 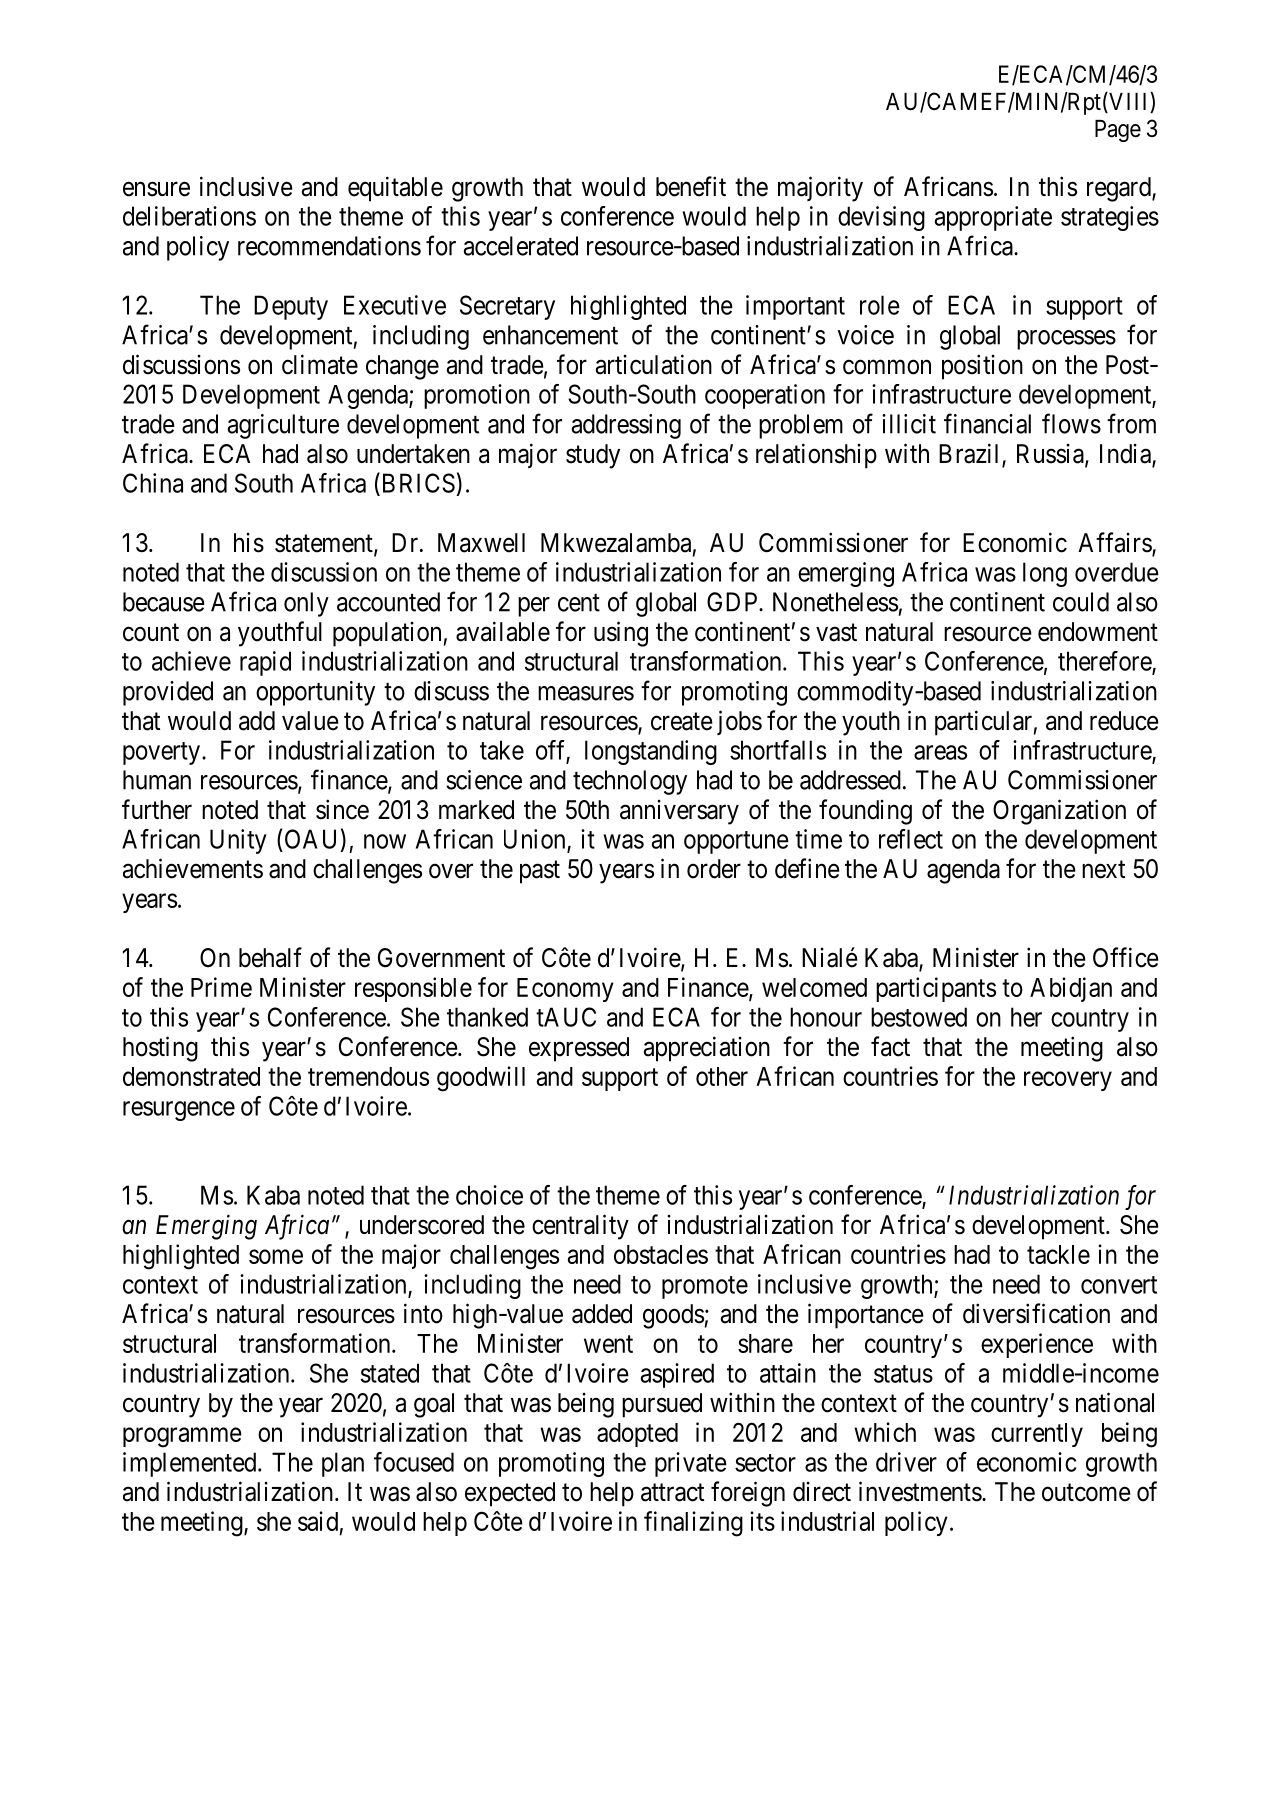 I want to click on since, so click(x=342, y=809).
